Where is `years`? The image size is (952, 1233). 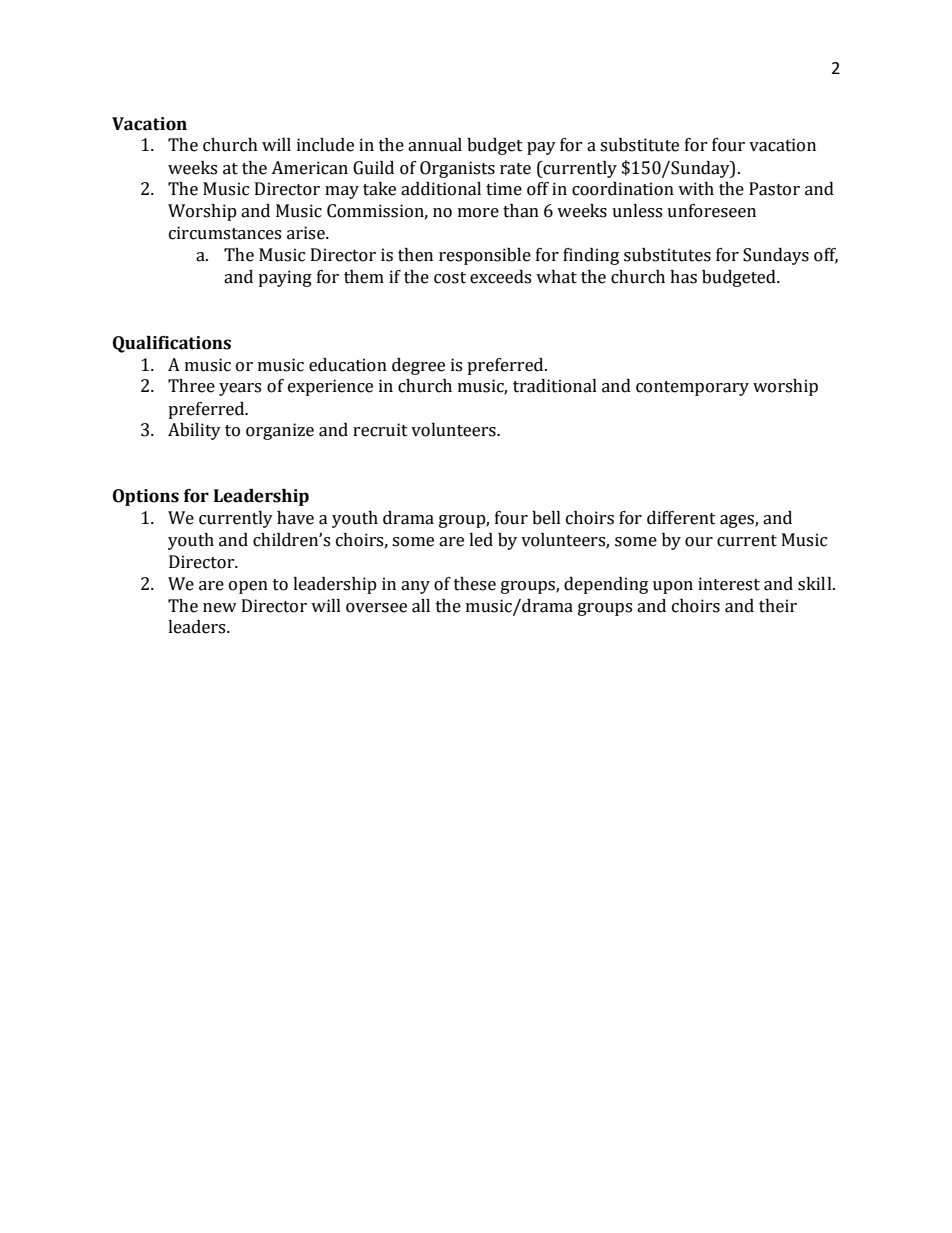
years is located at coordinates (240, 389).
